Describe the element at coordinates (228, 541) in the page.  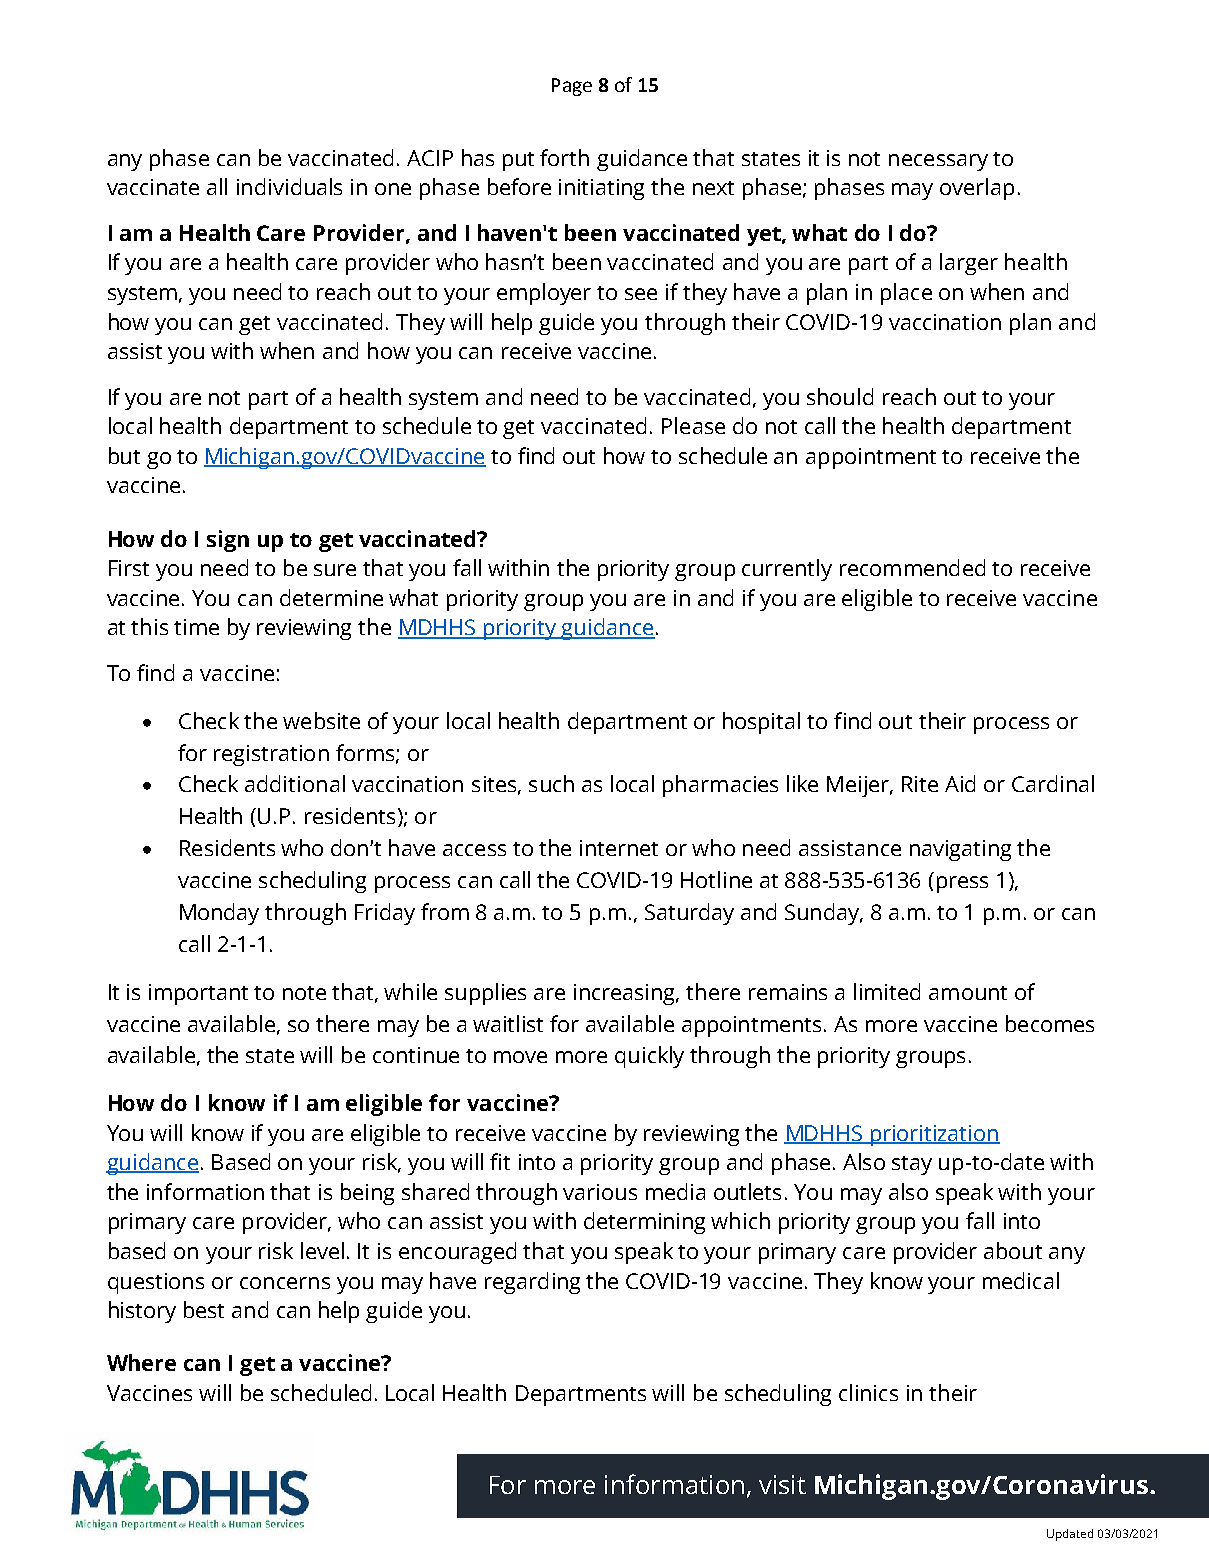
I see `sign` at that location.
